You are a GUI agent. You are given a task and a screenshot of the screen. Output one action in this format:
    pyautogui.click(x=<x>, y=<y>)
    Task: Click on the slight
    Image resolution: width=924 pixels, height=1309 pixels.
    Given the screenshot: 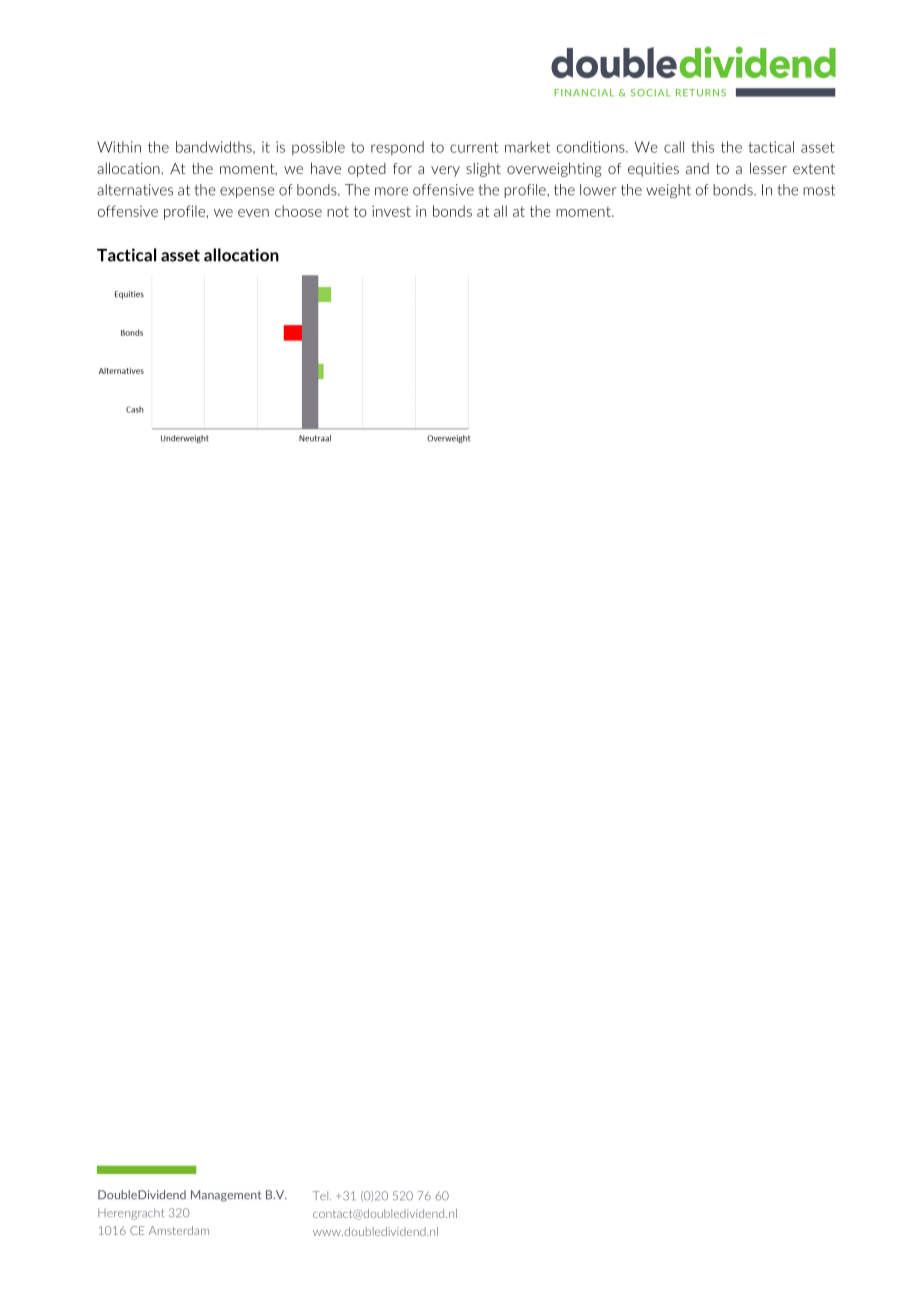 What is the action you would take?
    pyautogui.click(x=483, y=170)
